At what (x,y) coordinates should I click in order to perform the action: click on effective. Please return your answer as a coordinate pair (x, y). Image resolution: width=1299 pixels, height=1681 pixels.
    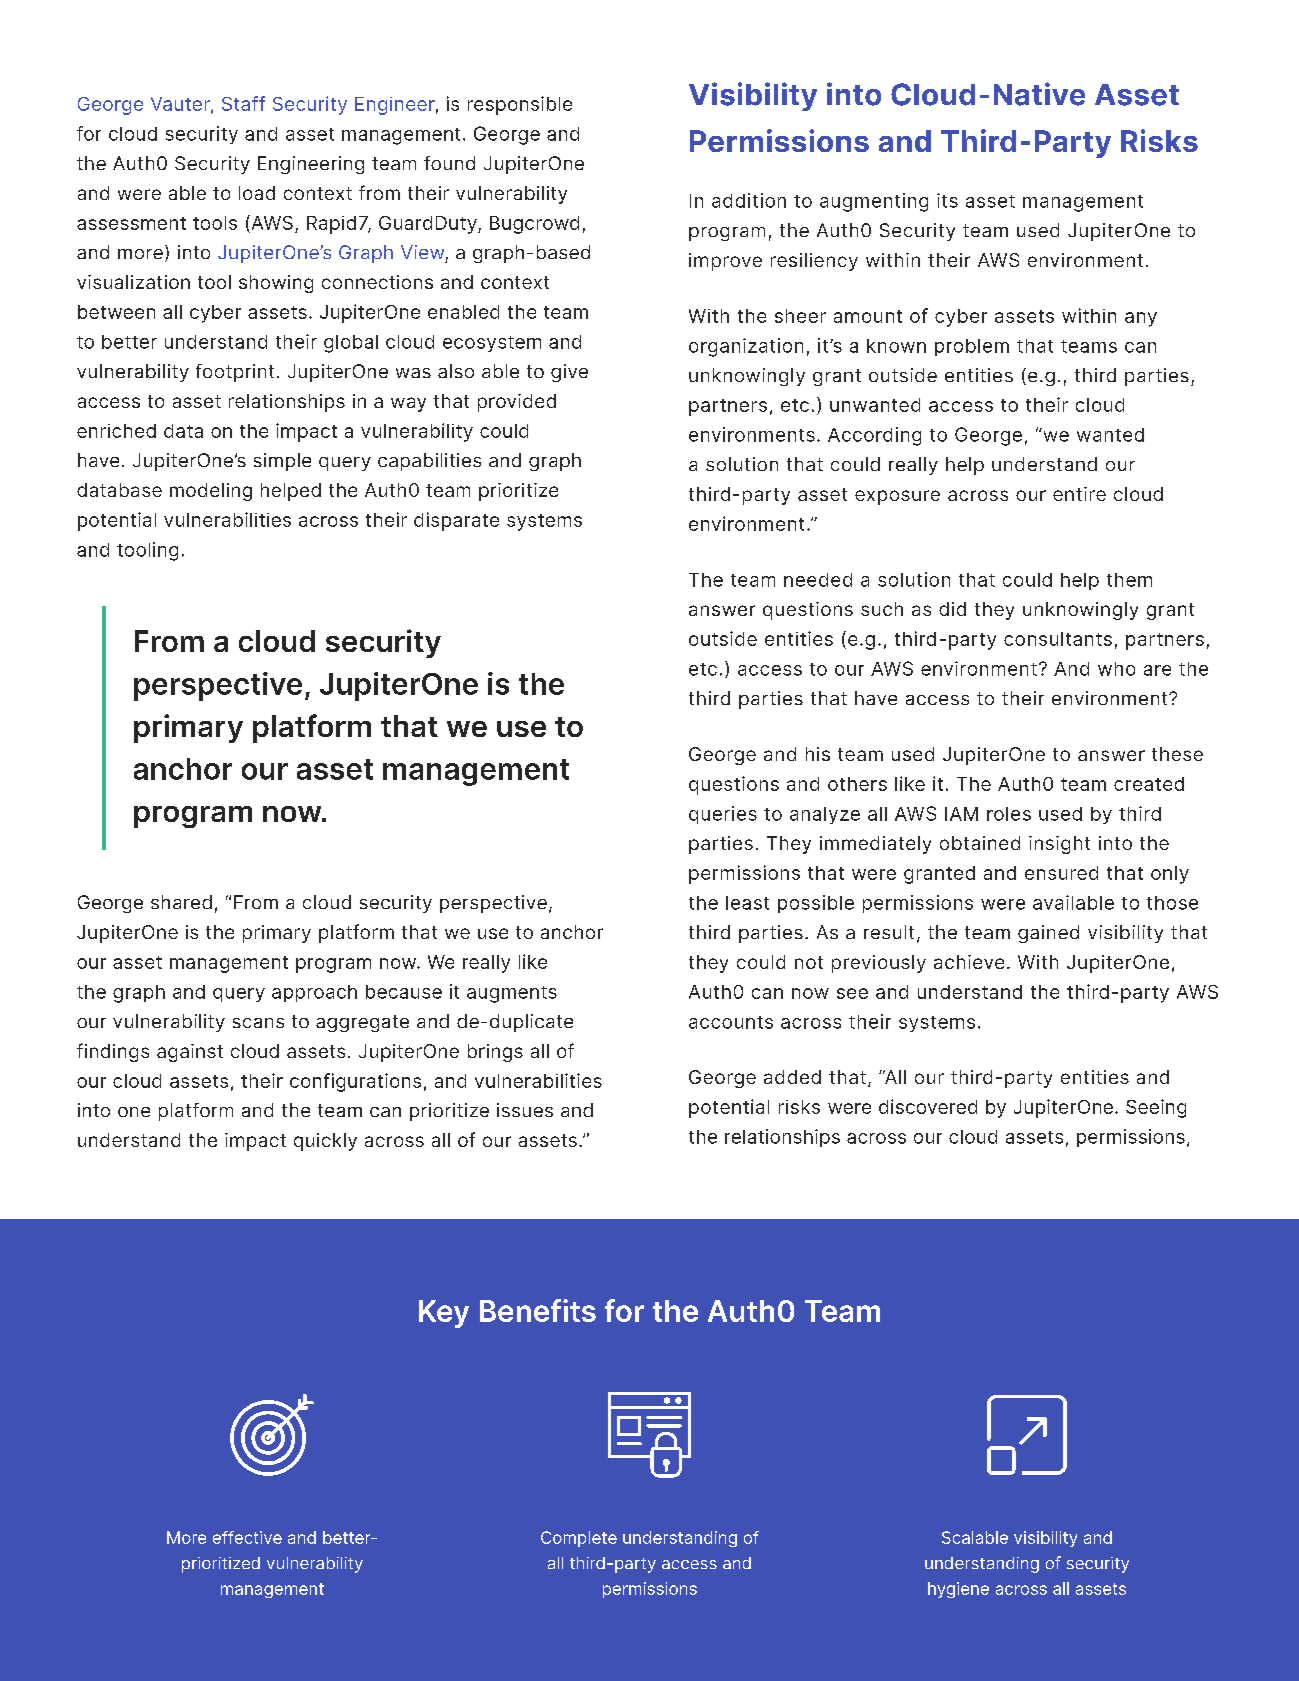
    Looking at the image, I should click on (247, 1537).
